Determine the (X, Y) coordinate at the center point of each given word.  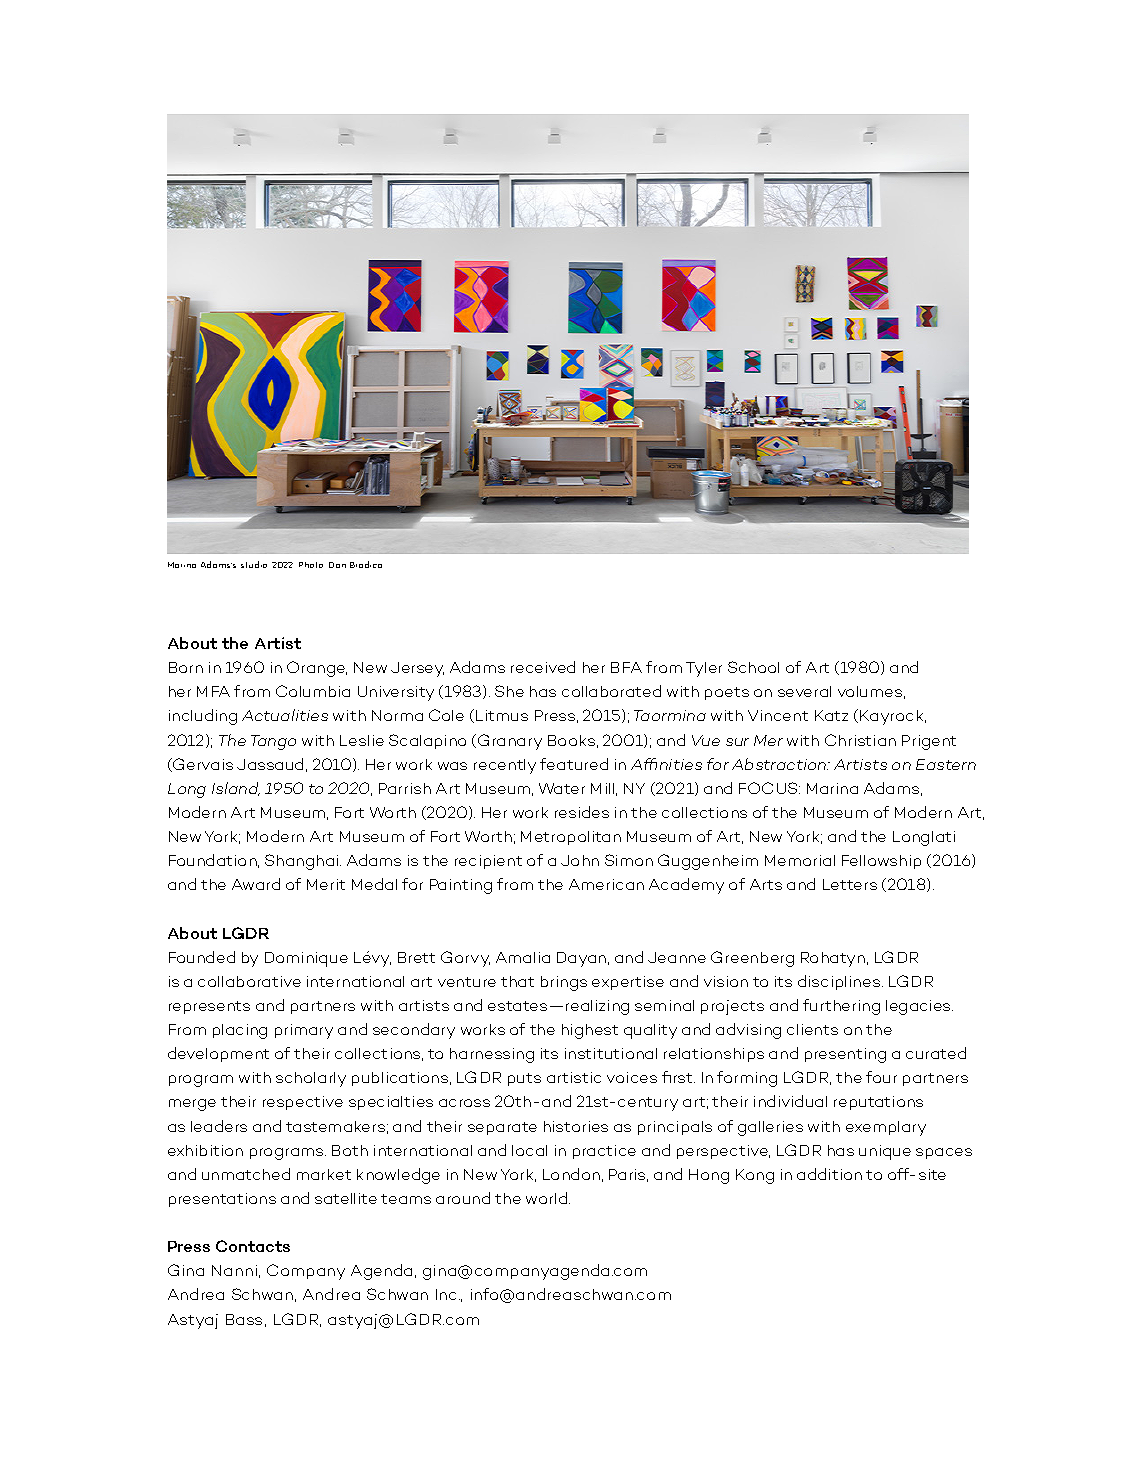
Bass (244, 1319)
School (753, 667)
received (543, 667)
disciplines (839, 982)
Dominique (306, 959)
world (546, 1198)
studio (254, 564)
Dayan (583, 959)
